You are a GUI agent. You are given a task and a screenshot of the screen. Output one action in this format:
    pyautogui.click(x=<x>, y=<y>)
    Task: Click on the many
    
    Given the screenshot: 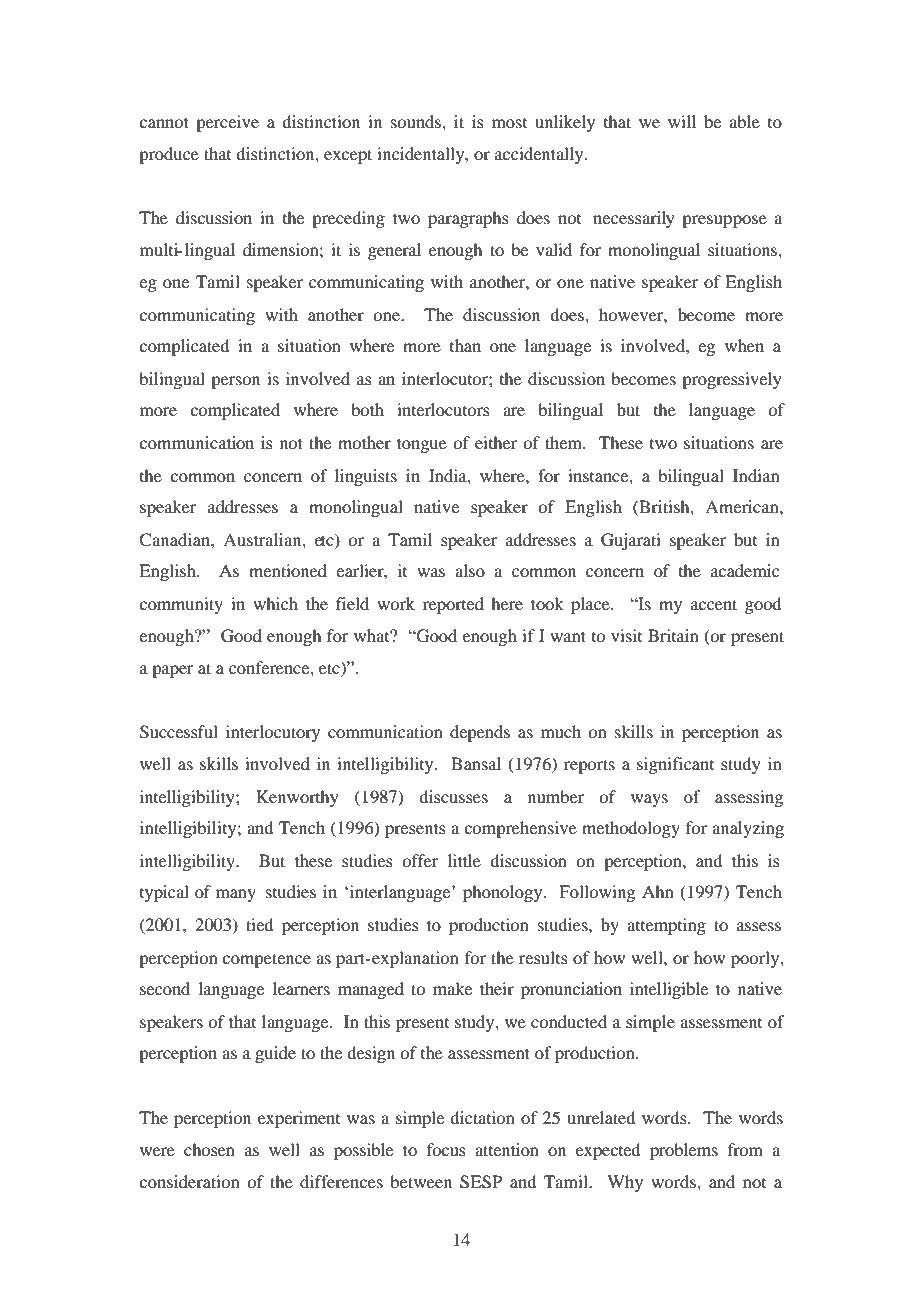 What is the action you would take?
    pyautogui.click(x=236, y=895)
